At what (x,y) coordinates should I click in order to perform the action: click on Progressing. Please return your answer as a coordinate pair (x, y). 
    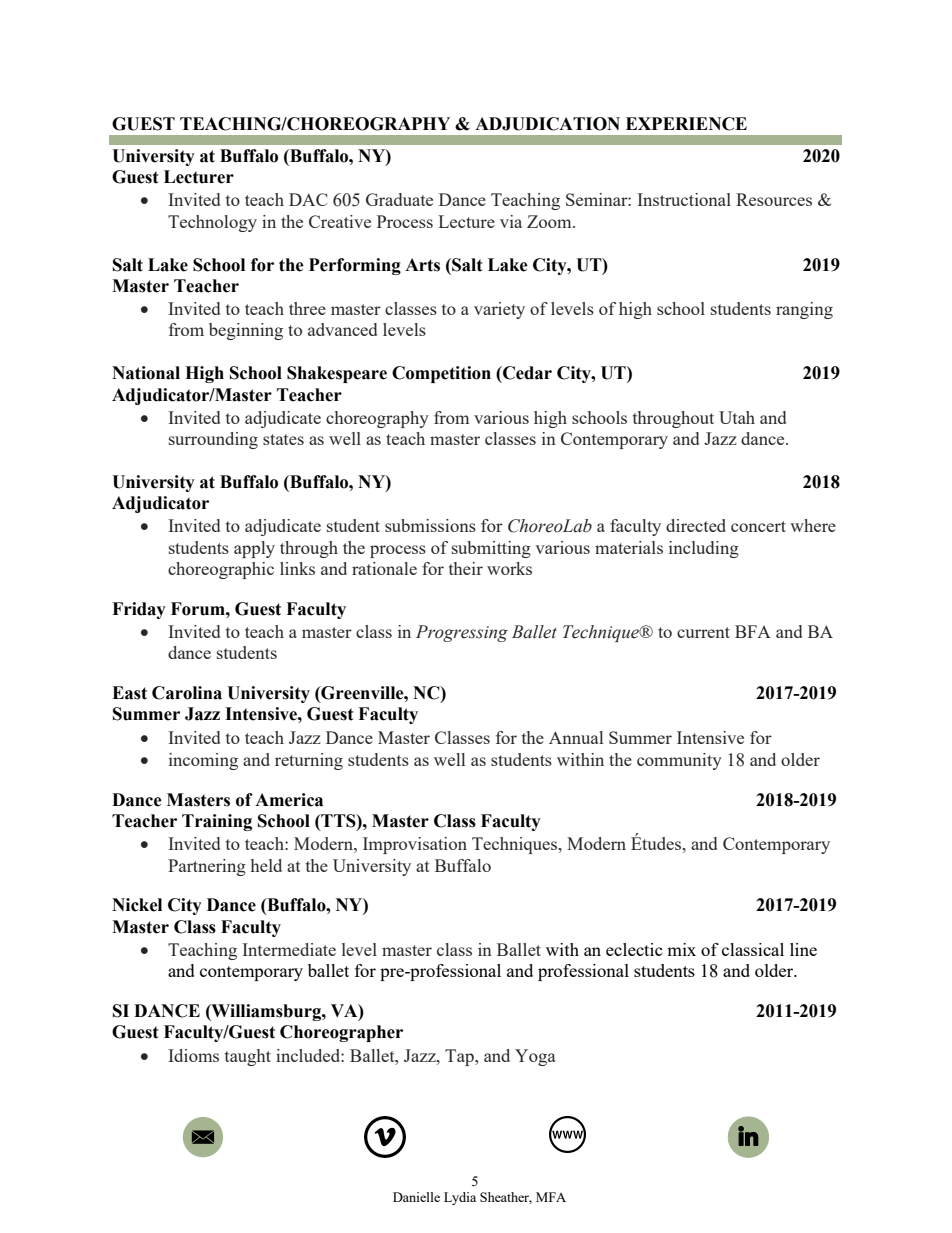
    Looking at the image, I should click on (462, 633).
